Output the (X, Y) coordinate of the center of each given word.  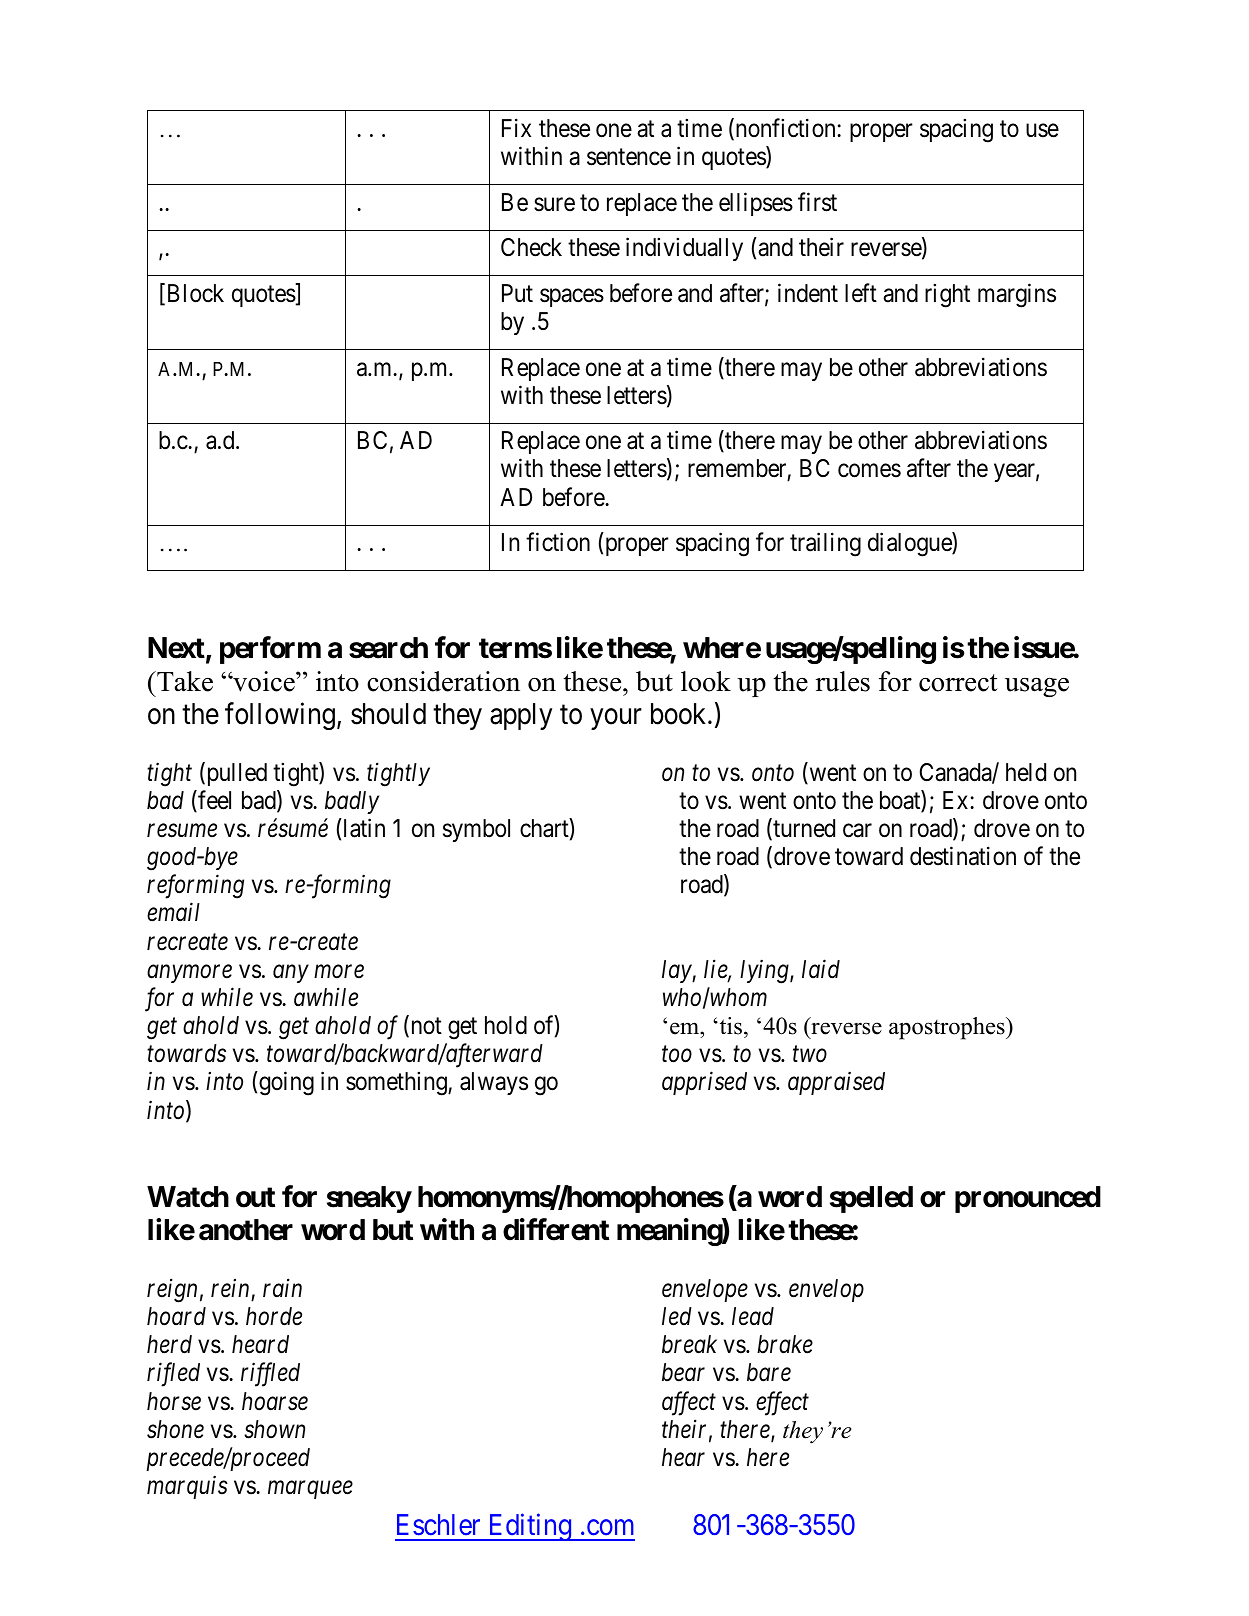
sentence (629, 157)
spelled (871, 1199)
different (556, 1230)
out (255, 1197)
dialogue (910, 545)
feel (213, 801)
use (1042, 131)
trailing (825, 545)
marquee (310, 1490)
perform (270, 650)
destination (963, 856)
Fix (516, 127)
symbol (476, 830)
